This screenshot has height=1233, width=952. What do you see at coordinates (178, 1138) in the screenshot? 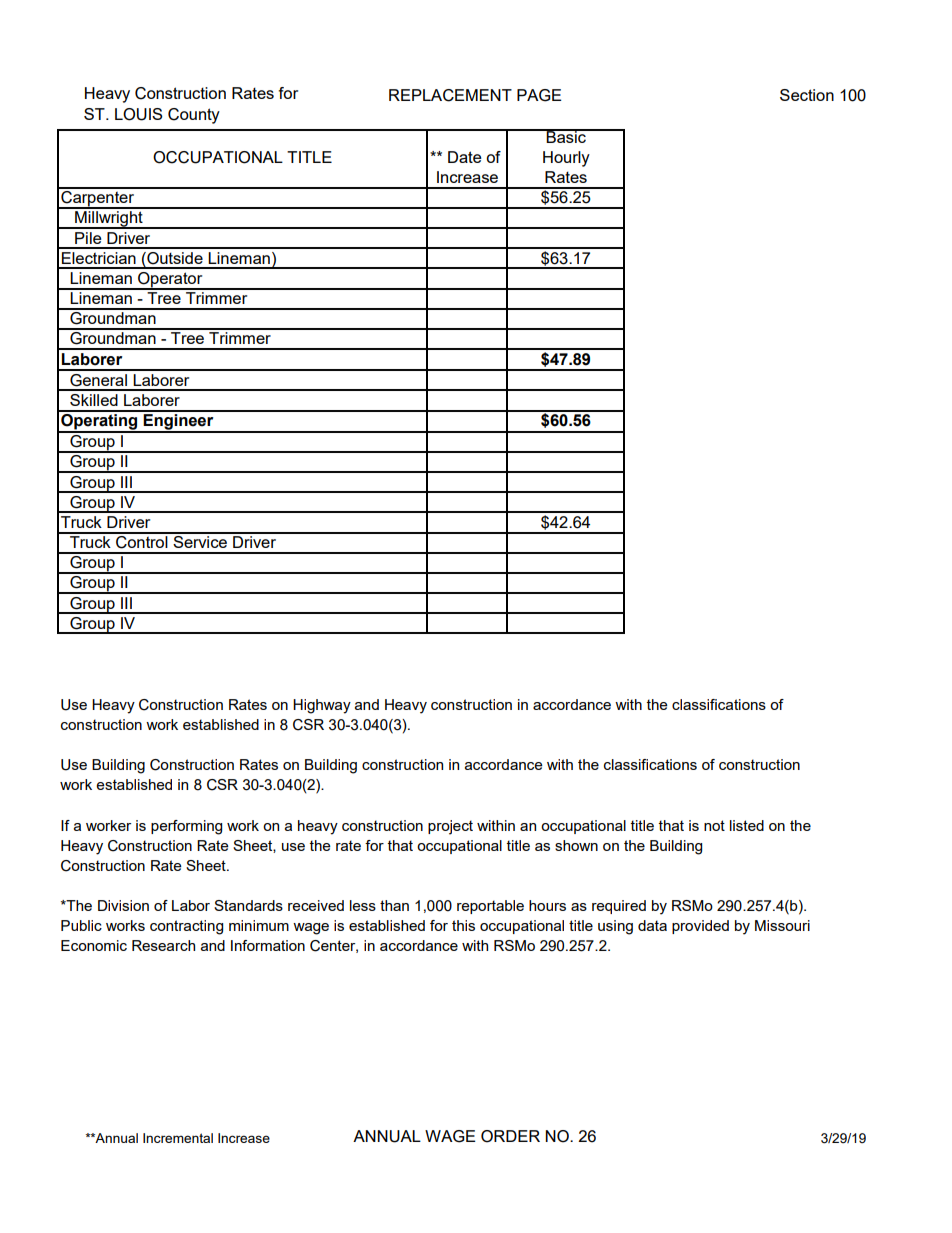
I see `Incremental` at bounding box center [178, 1138].
